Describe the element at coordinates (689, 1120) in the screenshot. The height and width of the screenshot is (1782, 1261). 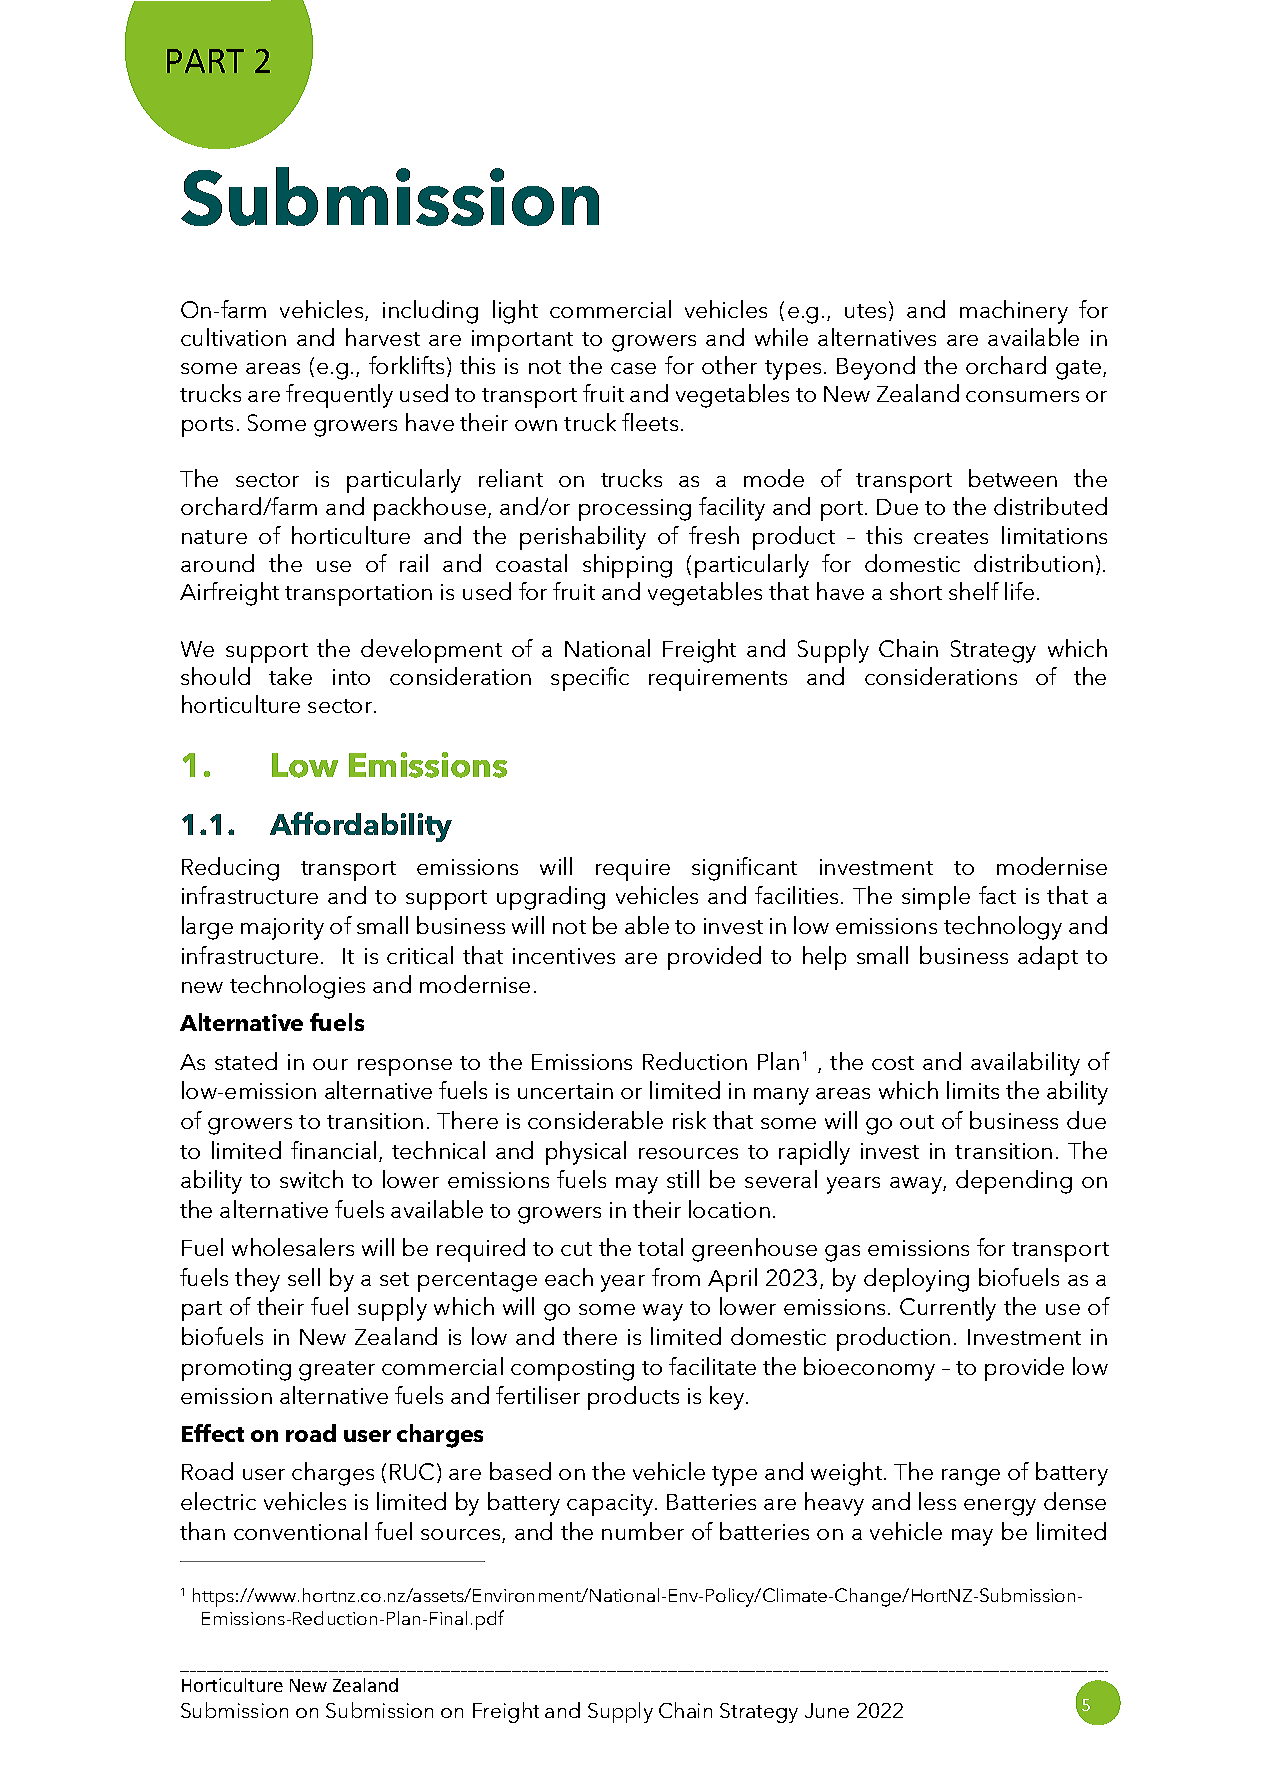
I see `risk` at that location.
